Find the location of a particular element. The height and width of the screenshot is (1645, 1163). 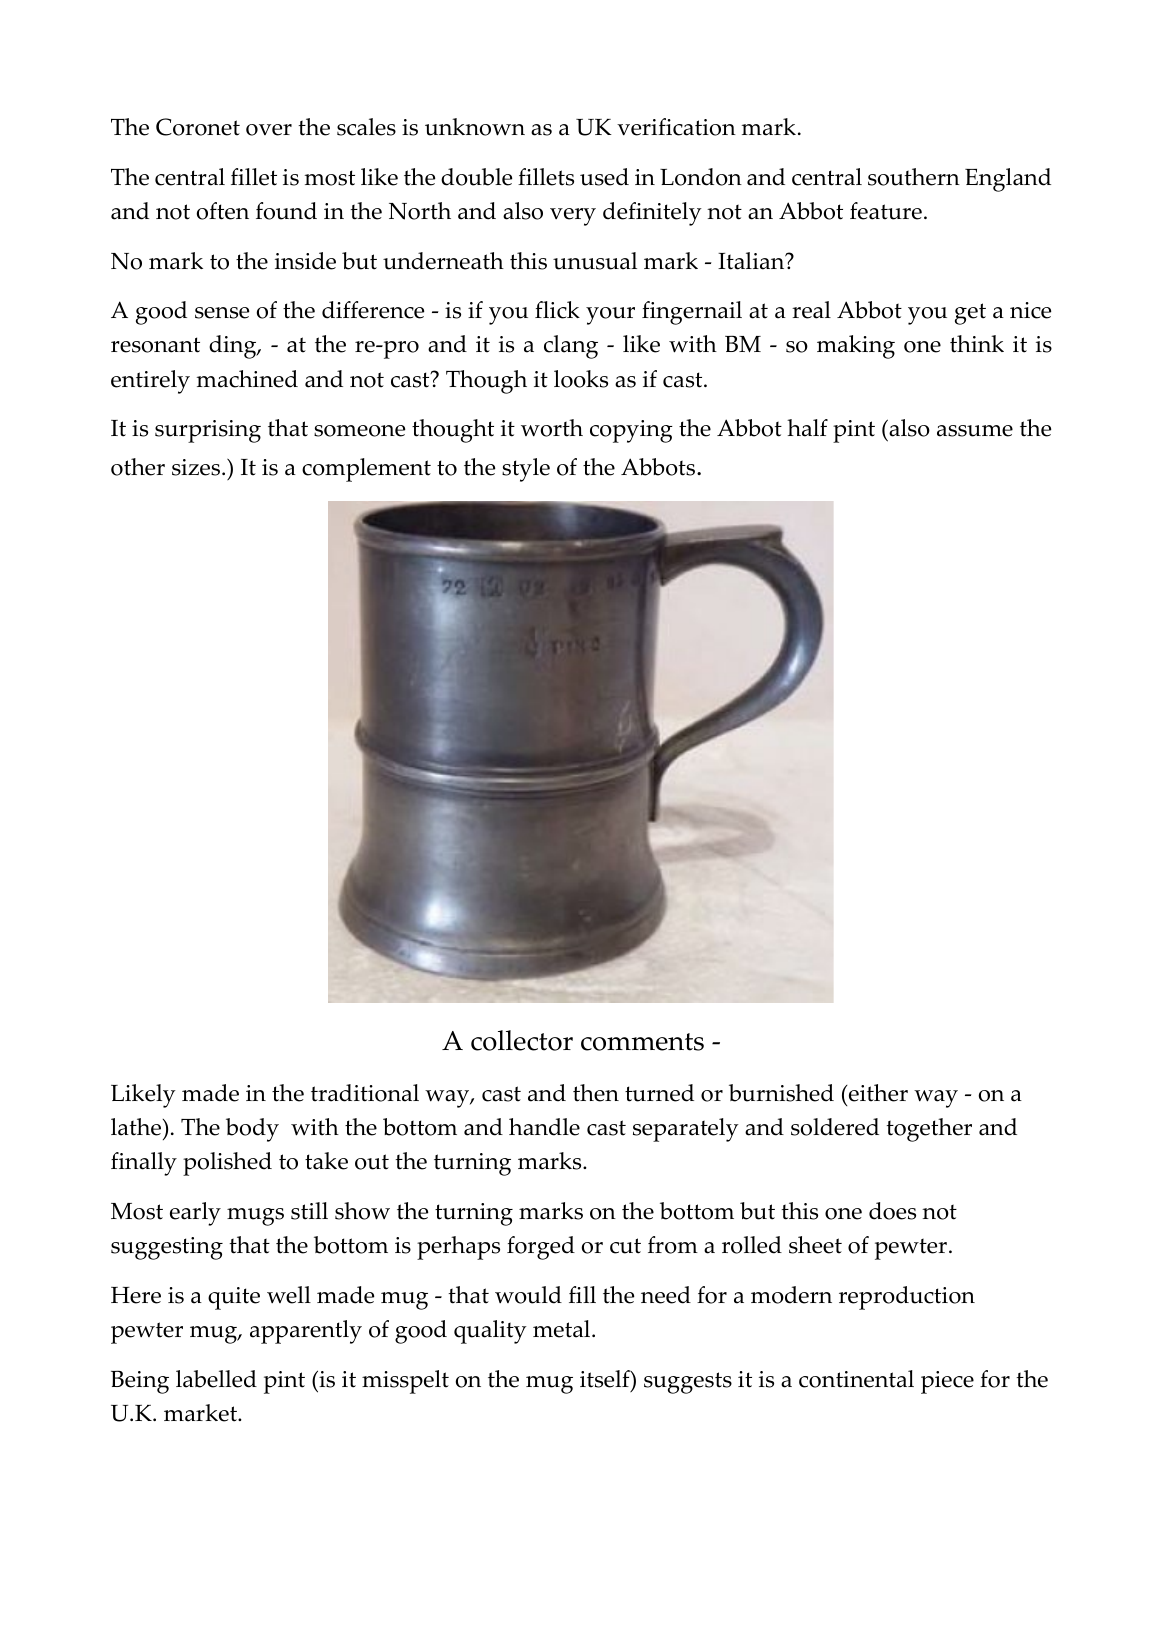

metal is located at coordinates (563, 1329).
